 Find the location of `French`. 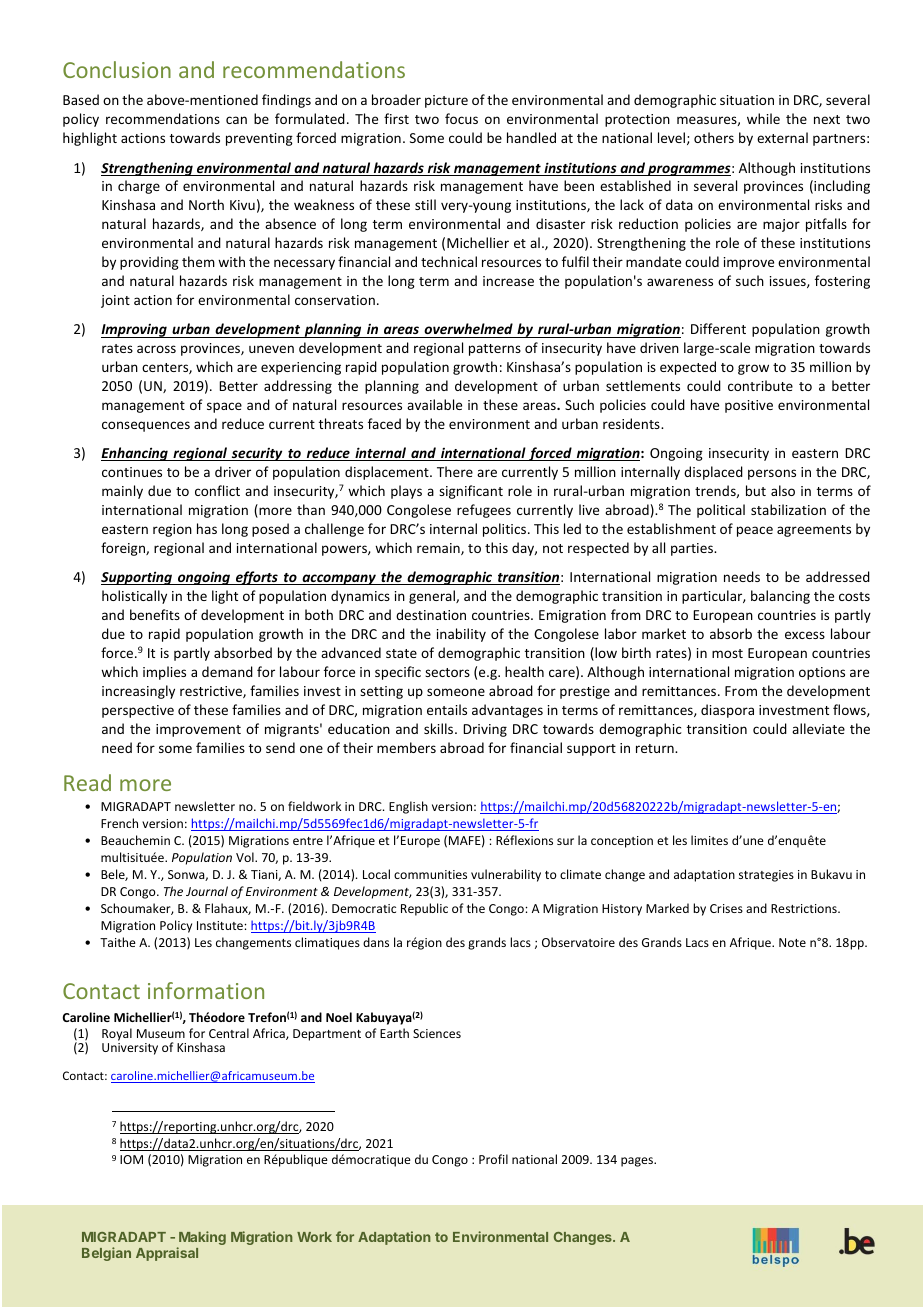

French is located at coordinates (119, 823).
